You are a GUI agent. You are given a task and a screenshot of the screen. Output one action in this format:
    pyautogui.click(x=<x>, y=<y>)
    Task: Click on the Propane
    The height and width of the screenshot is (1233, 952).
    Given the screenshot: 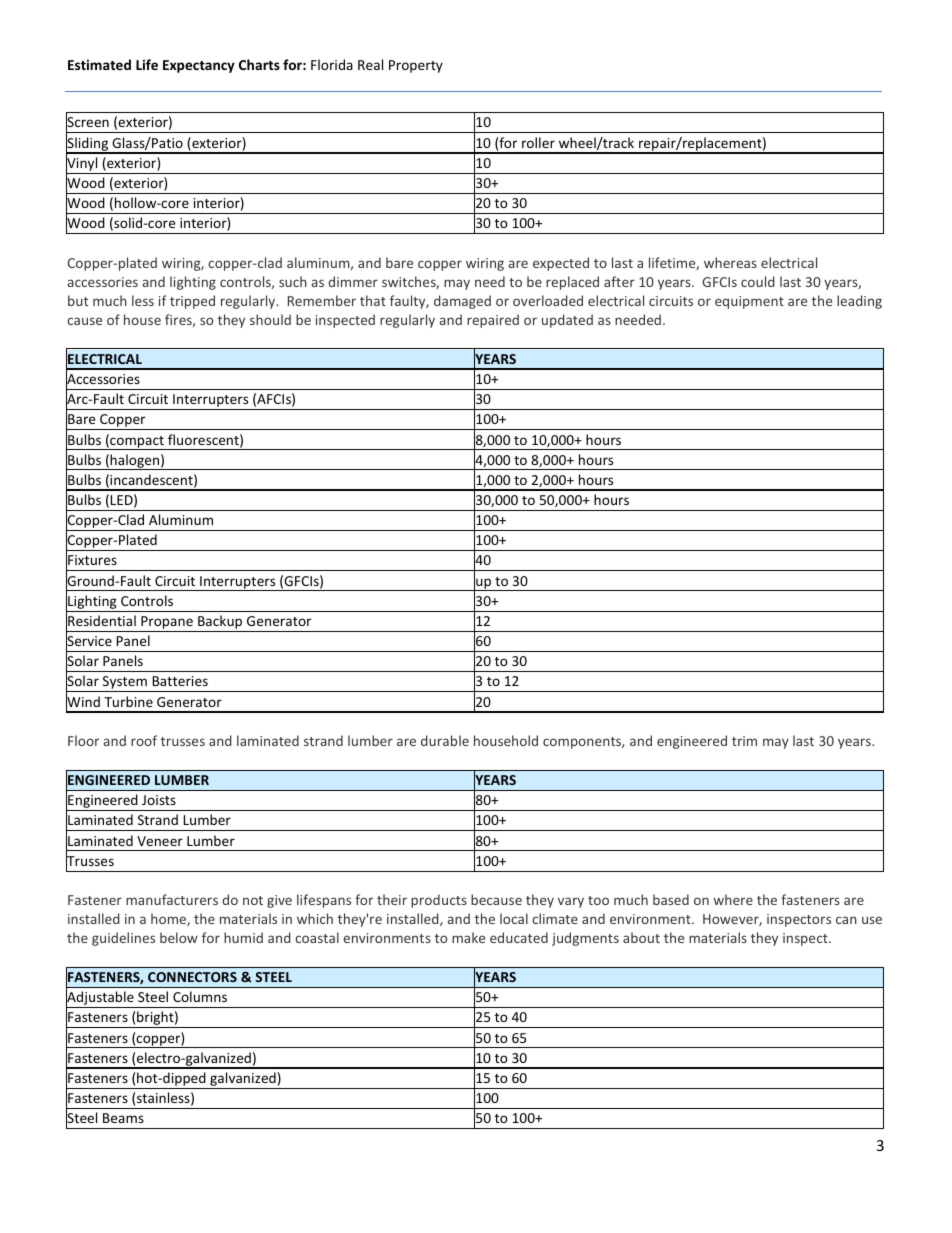 What is the action you would take?
    pyautogui.click(x=167, y=624)
